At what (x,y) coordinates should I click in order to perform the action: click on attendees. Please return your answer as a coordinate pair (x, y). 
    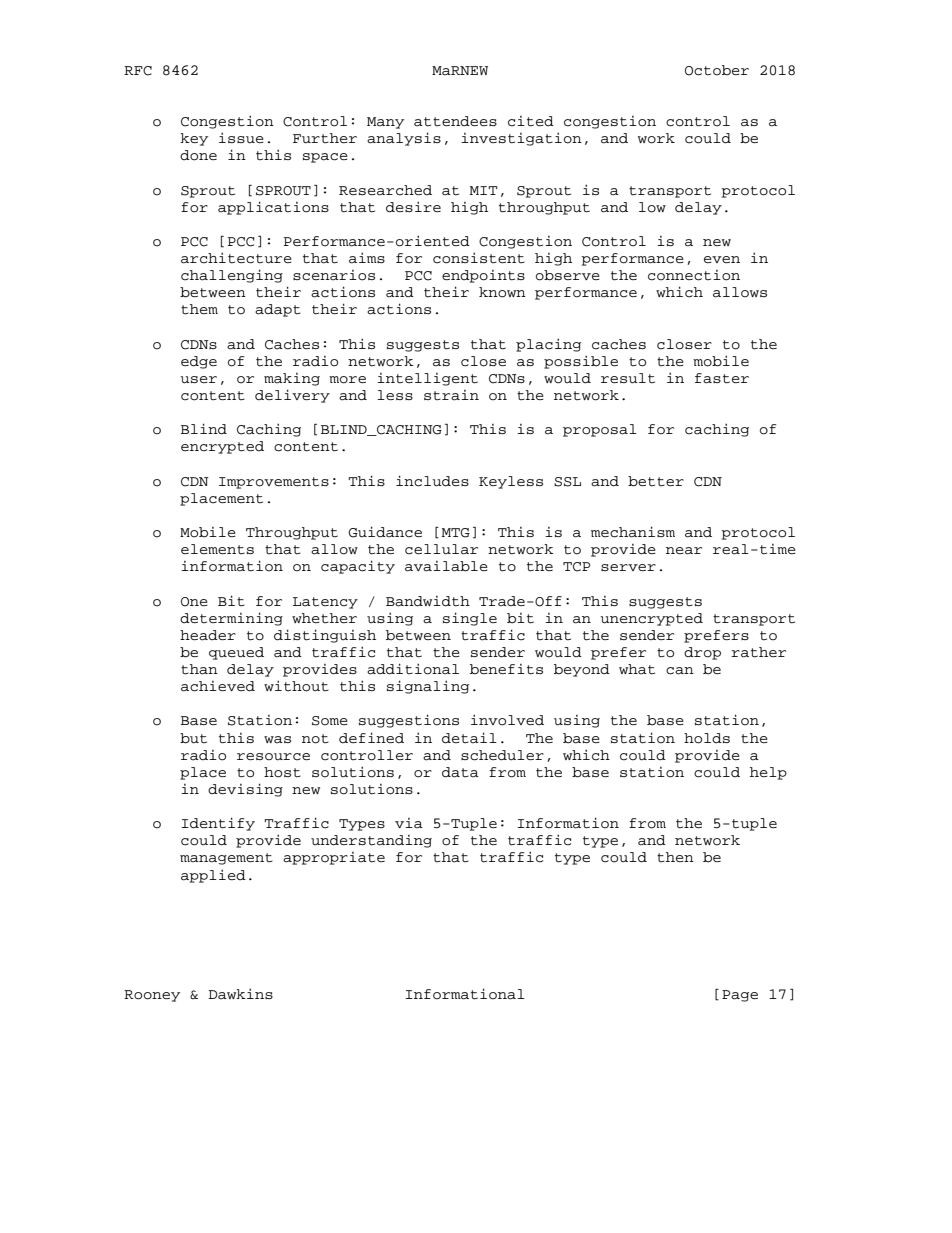
    Looking at the image, I should click on (455, 121).
